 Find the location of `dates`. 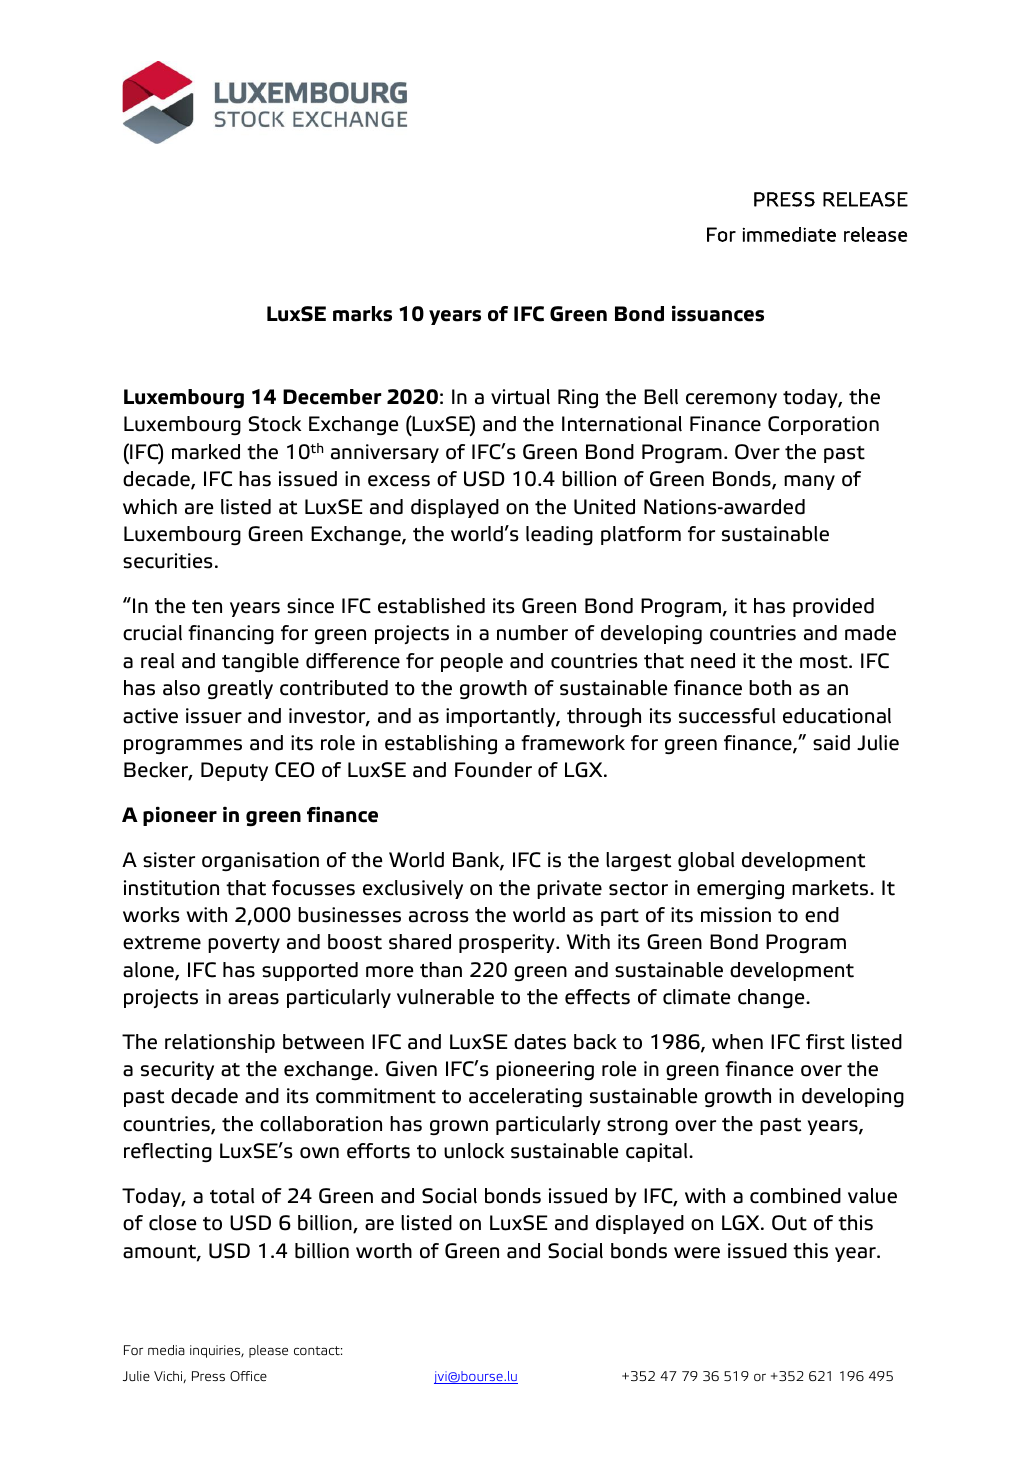

dates is located at coordinates (540, 1042).
